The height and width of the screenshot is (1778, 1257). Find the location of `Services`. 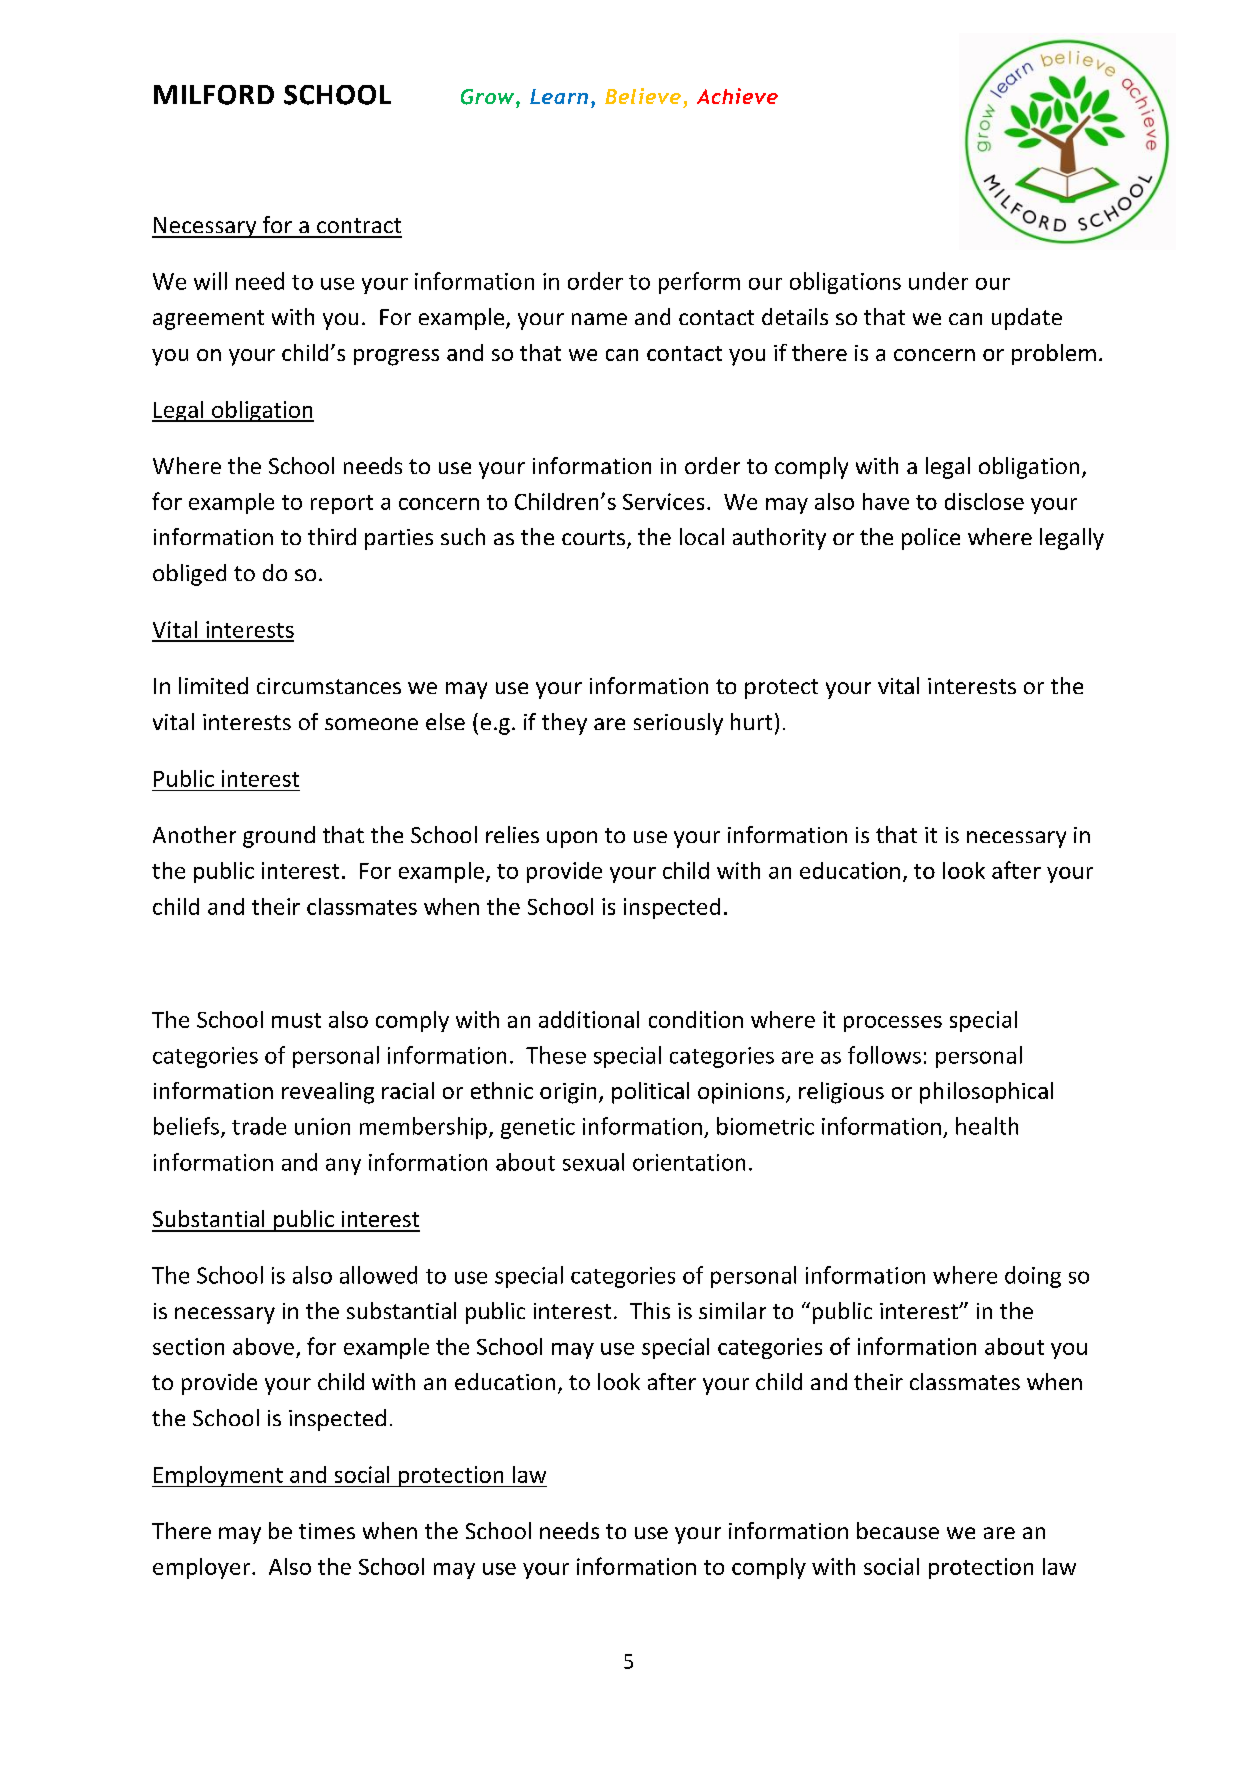

Services is located at coordinates (663, 501).
